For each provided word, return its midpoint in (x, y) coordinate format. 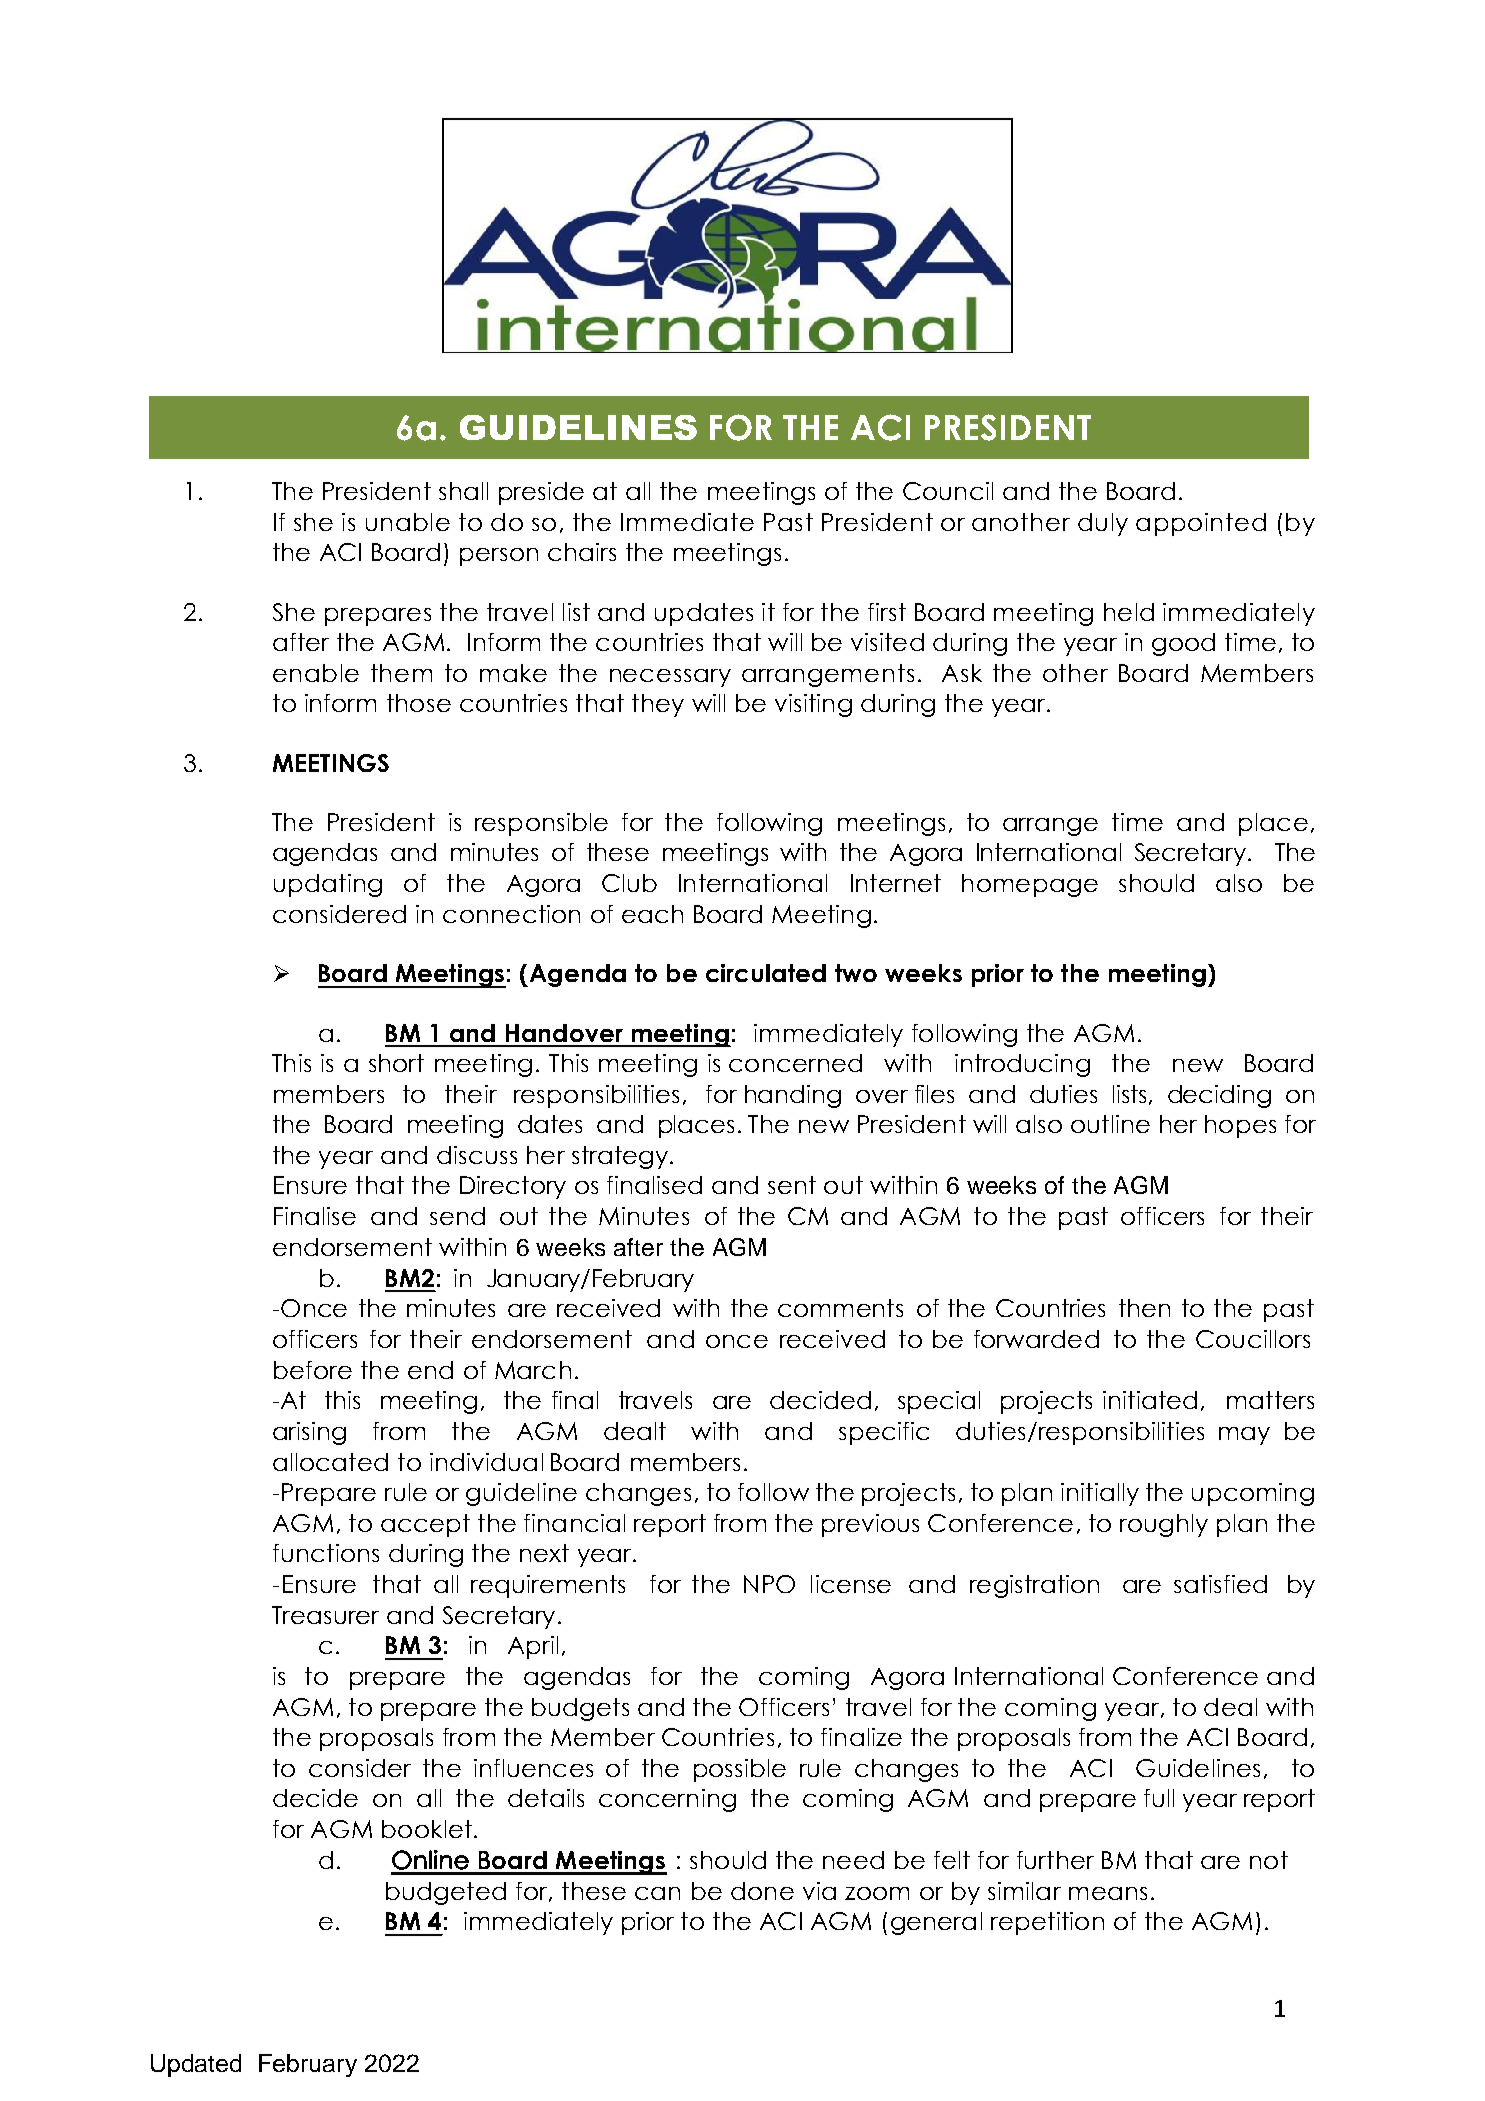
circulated (766, 973)
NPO (769, 1584)
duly (1103, 524)
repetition (1047, 1923)
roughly (1164, 1525)
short (396, 1063)
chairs (582, 552)
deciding (1219, 1096)
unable (408, 522)
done (762, 1891)
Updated (196, 2065)
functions (326, 1553)
